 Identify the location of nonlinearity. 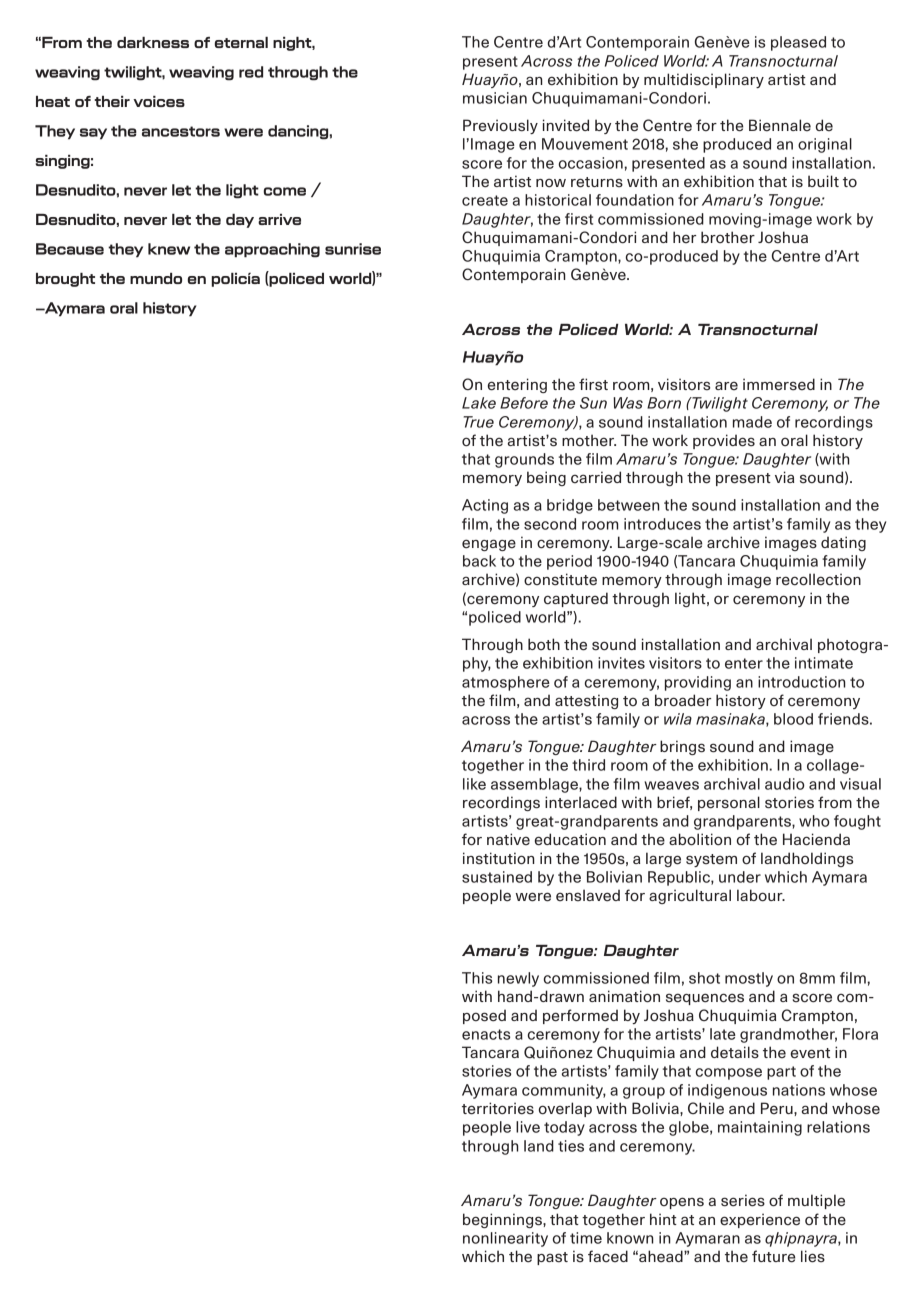
(505, 1239).
